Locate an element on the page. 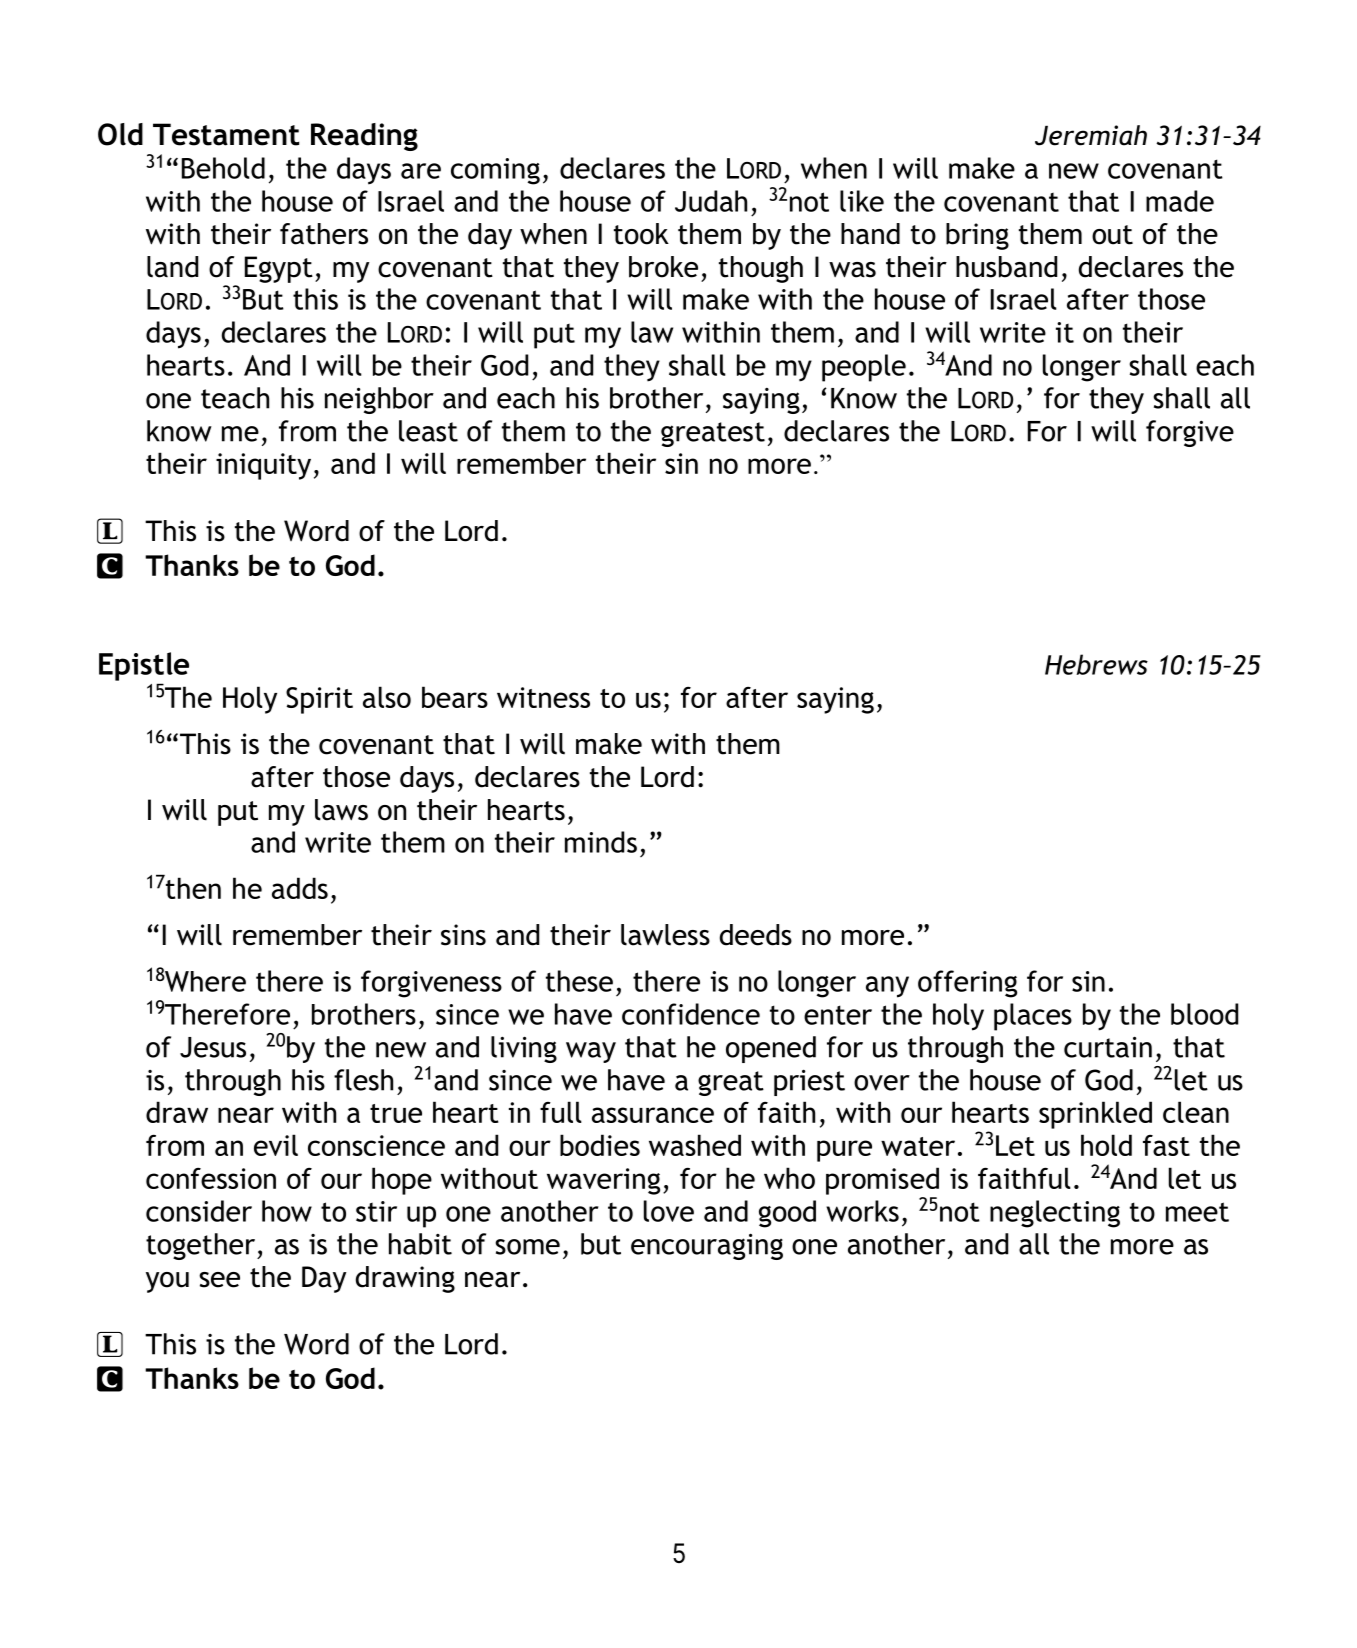  neighbor is located at coordinates (379, 400).
